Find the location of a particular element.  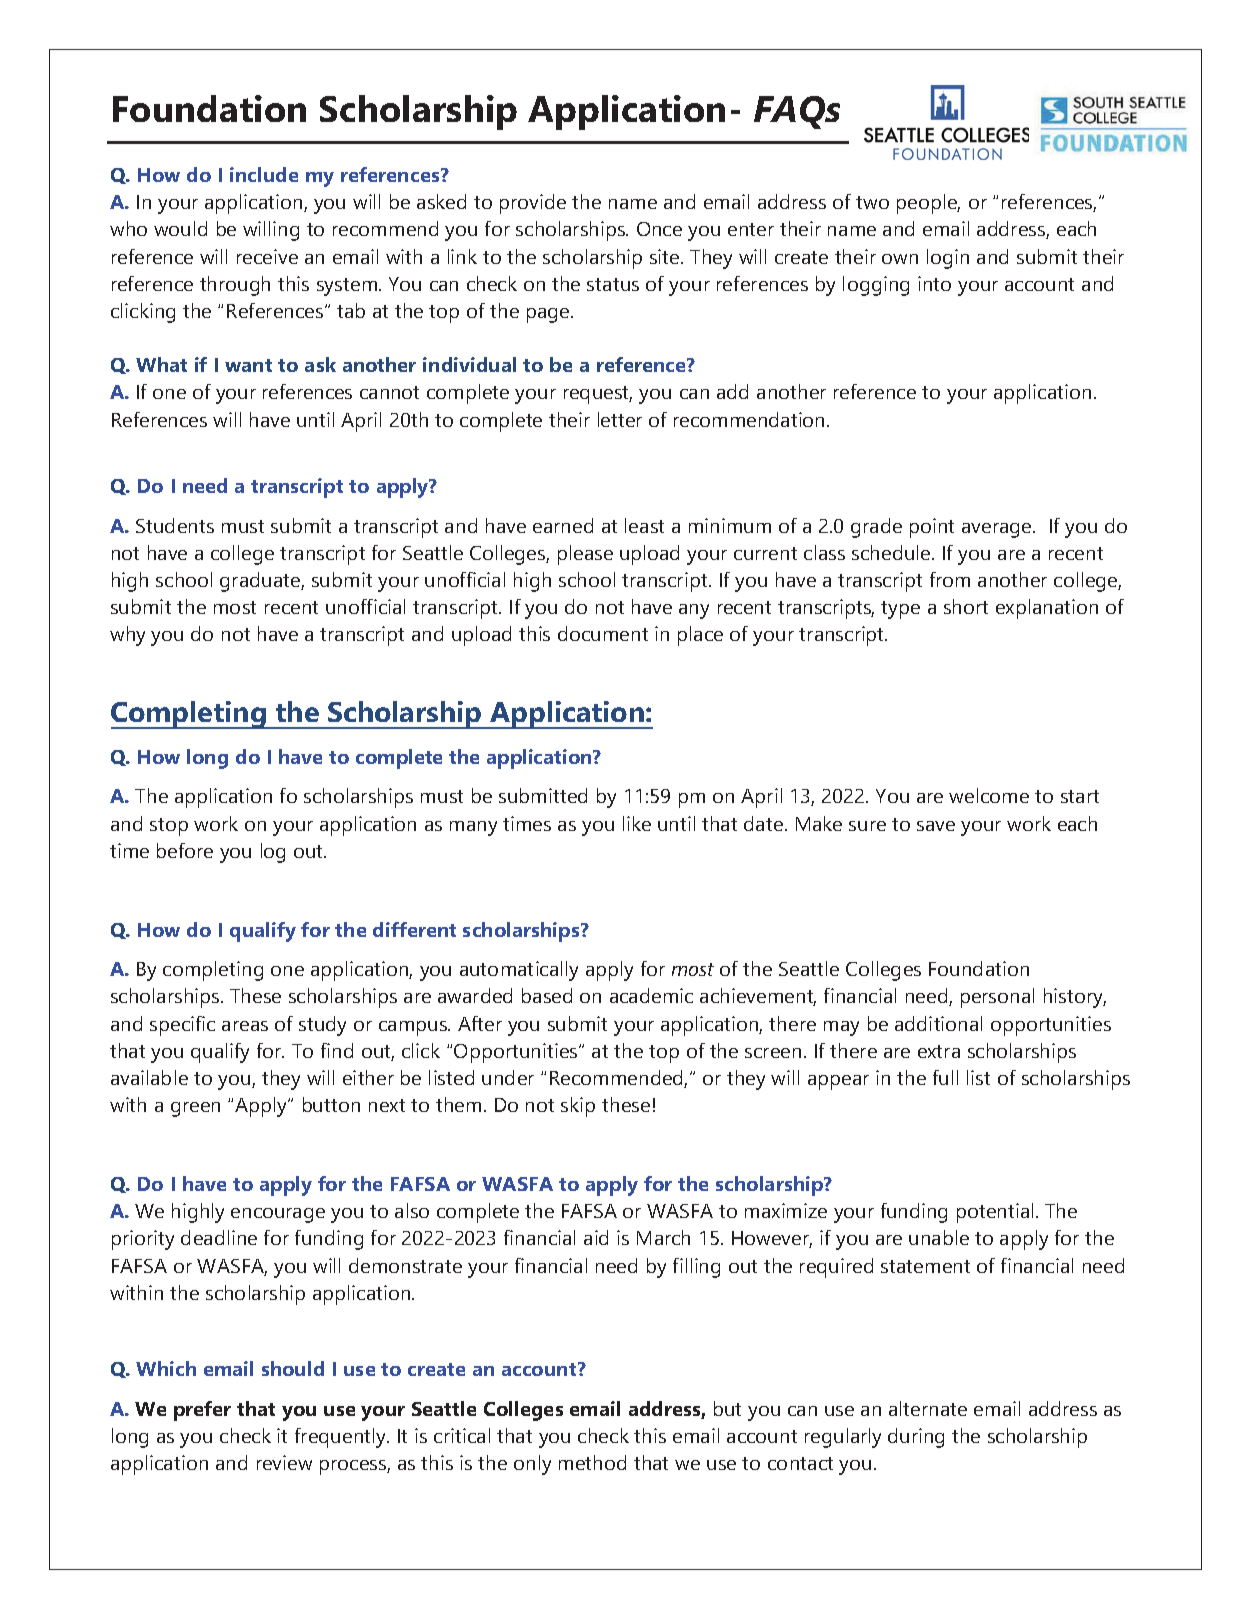

full is located at coordinates (945, 1077).
